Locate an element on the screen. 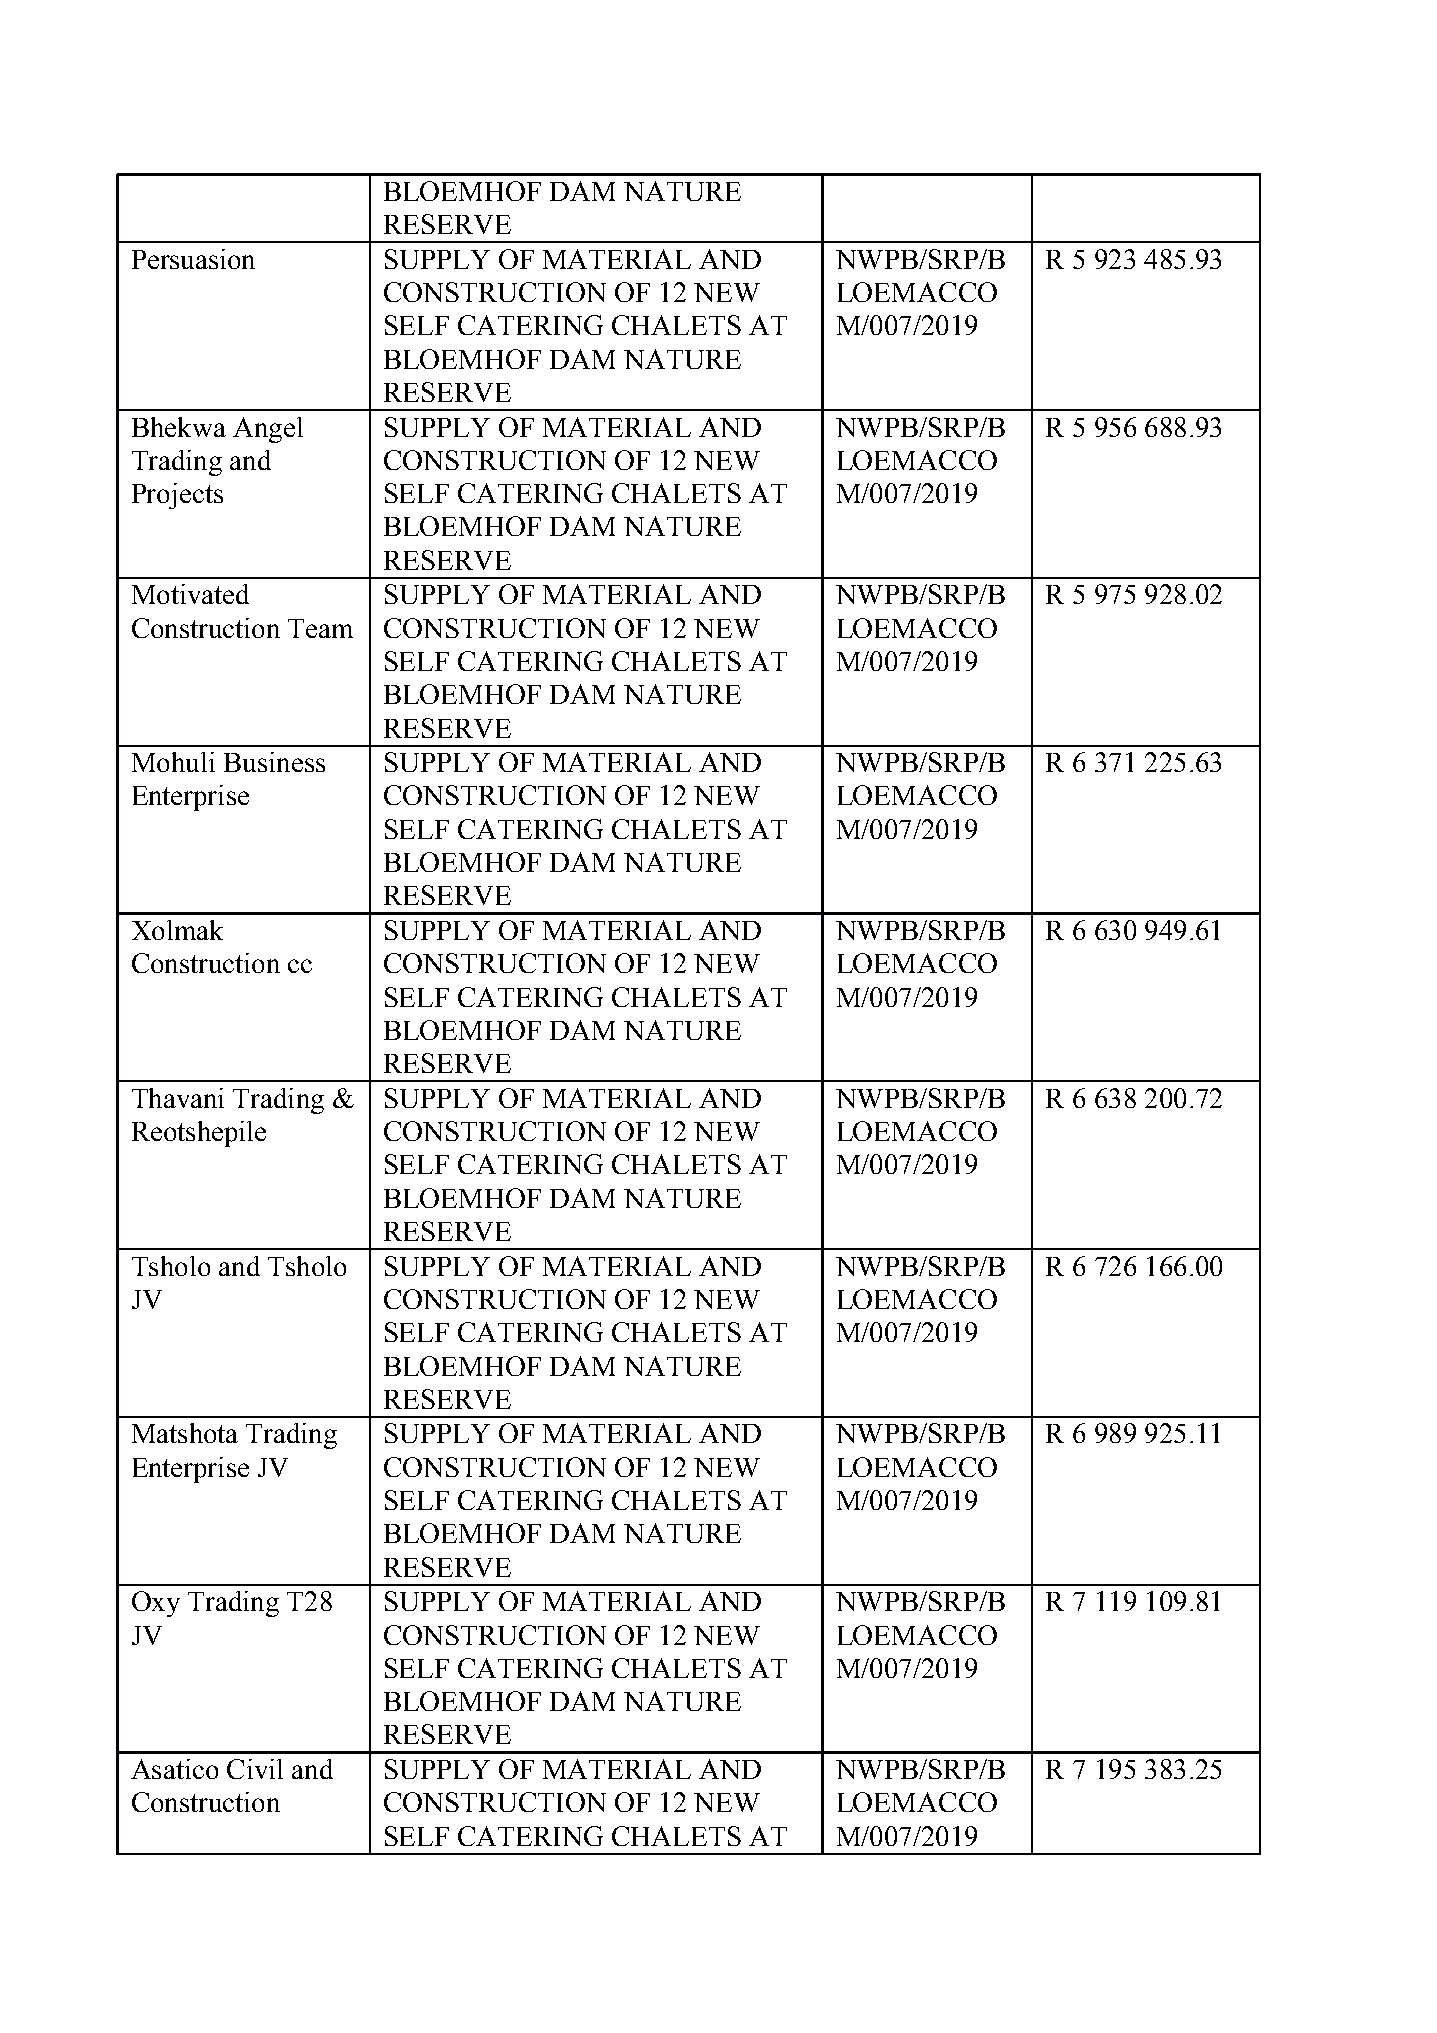 The height and width of the screenshot is (2033, 1437). Team is located at coordinates (320, 628).
